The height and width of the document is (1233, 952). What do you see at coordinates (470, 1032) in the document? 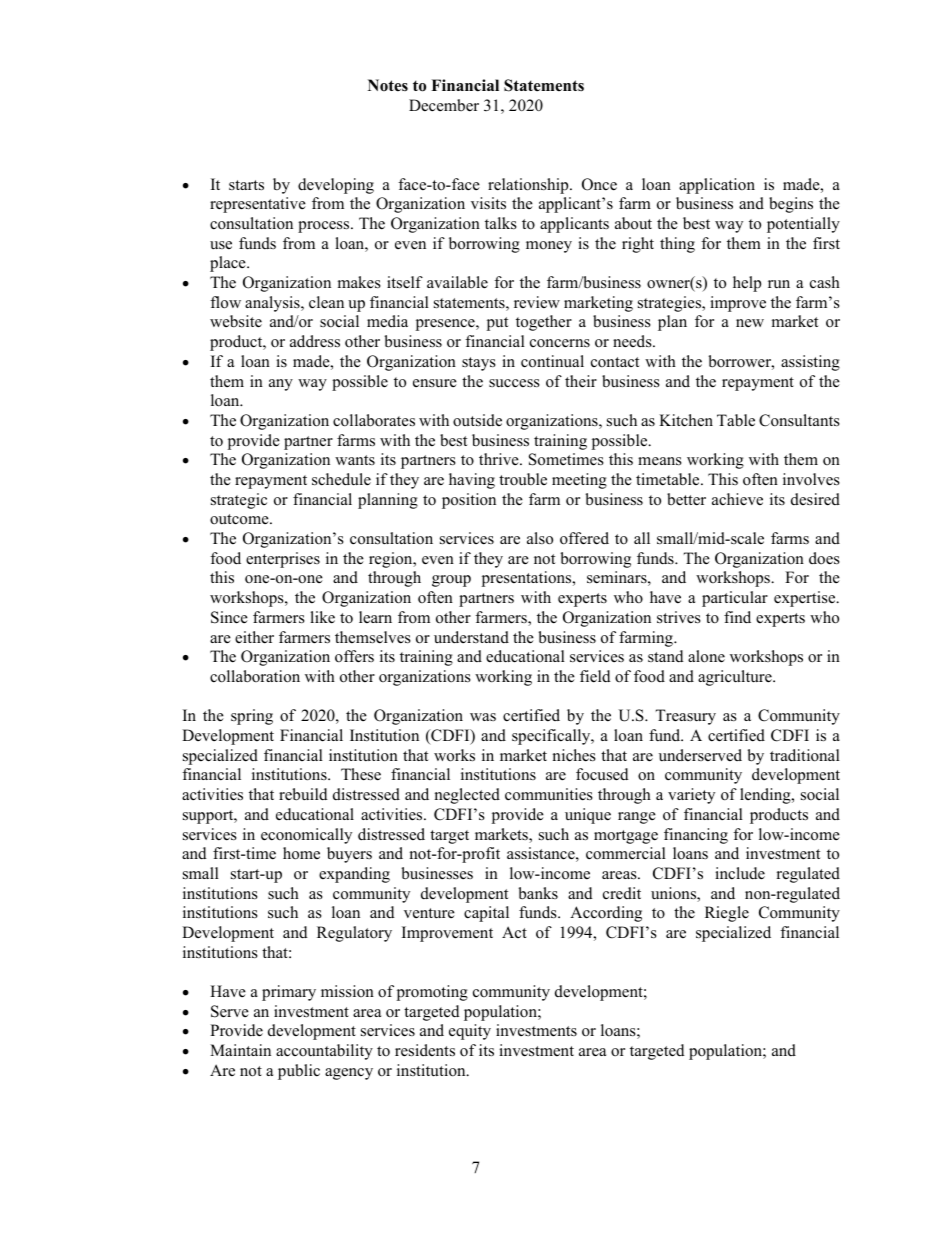
I see `equity` at bounding box center [470, 1032].
